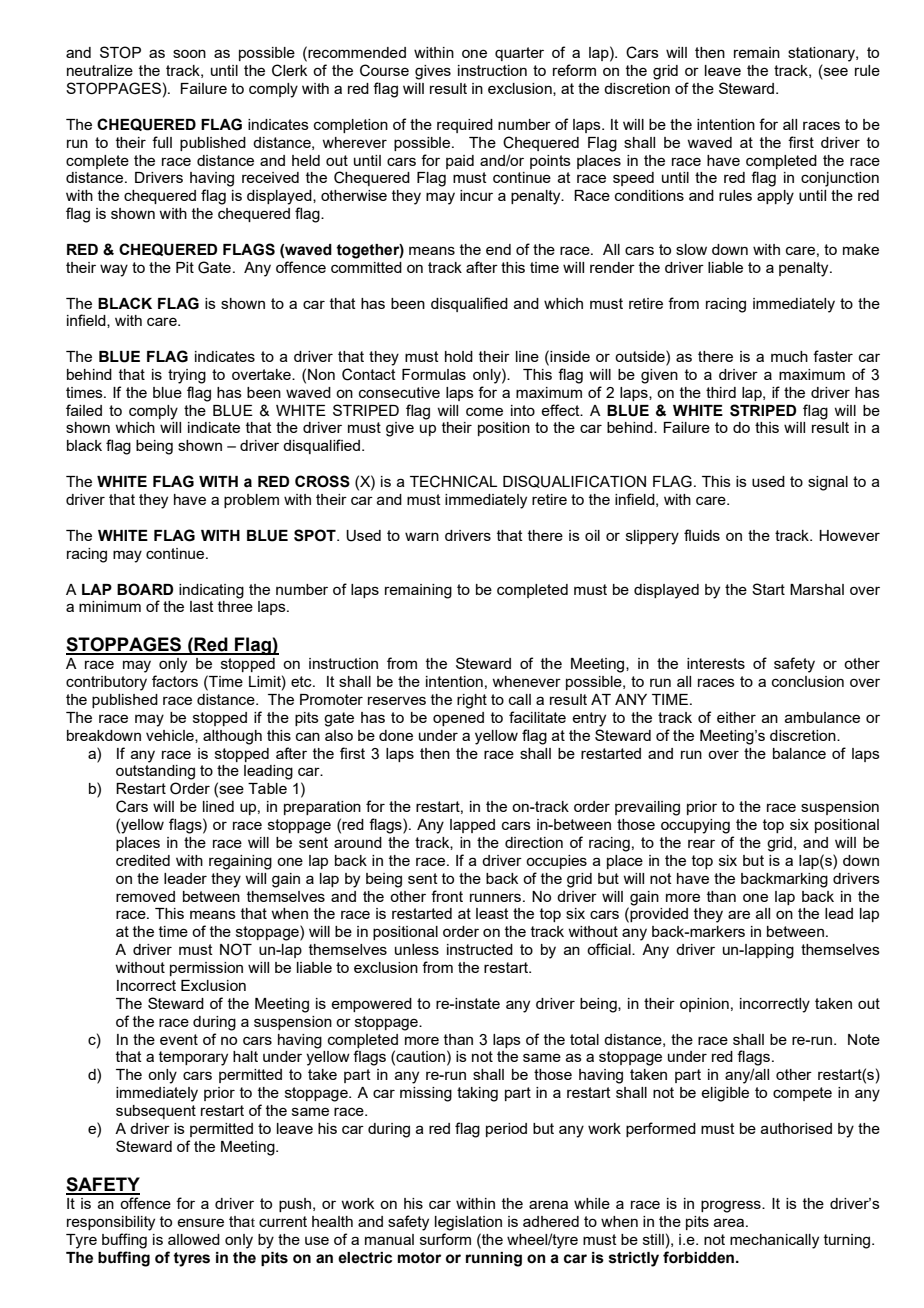  Describe the element at coordinates (808, 681) in the screenshot. I see `conclusion` at that location.
